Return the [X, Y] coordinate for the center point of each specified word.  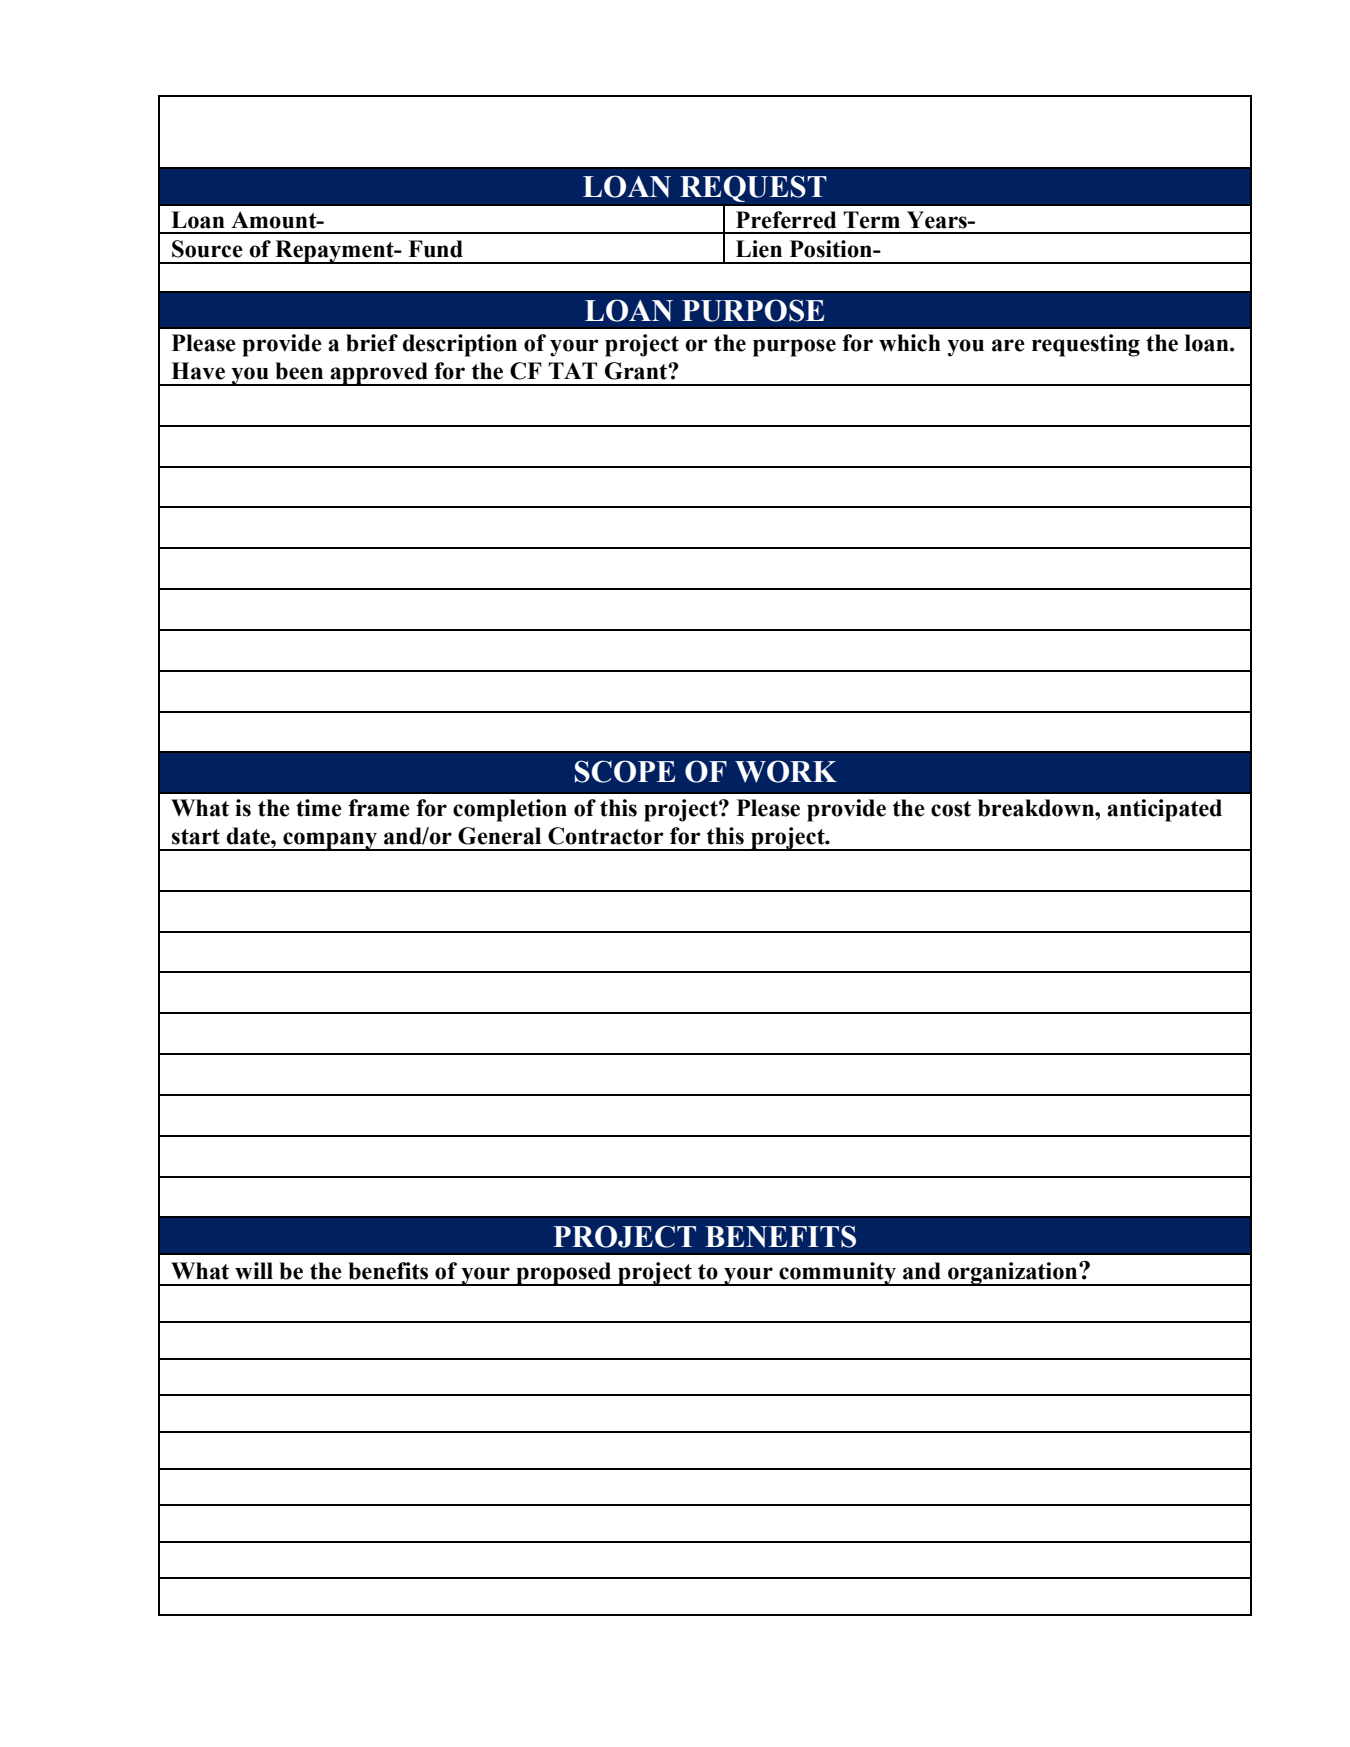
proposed [564, 1274]
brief [372, 343]
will [254, 1271]
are [1008, 345]
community [838, 1274]
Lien [759, 249]
